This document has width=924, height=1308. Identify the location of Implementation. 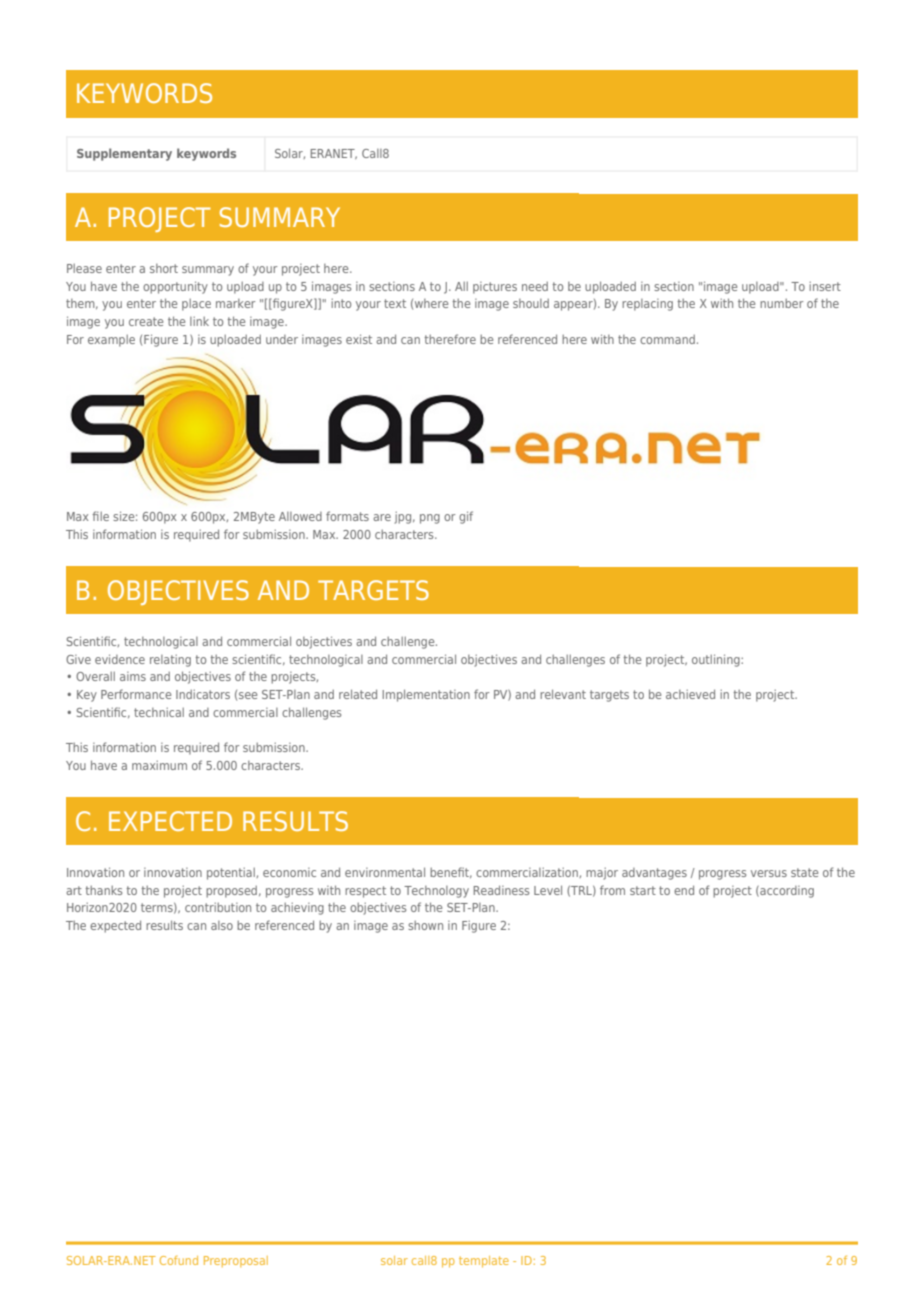
(426, 695).
